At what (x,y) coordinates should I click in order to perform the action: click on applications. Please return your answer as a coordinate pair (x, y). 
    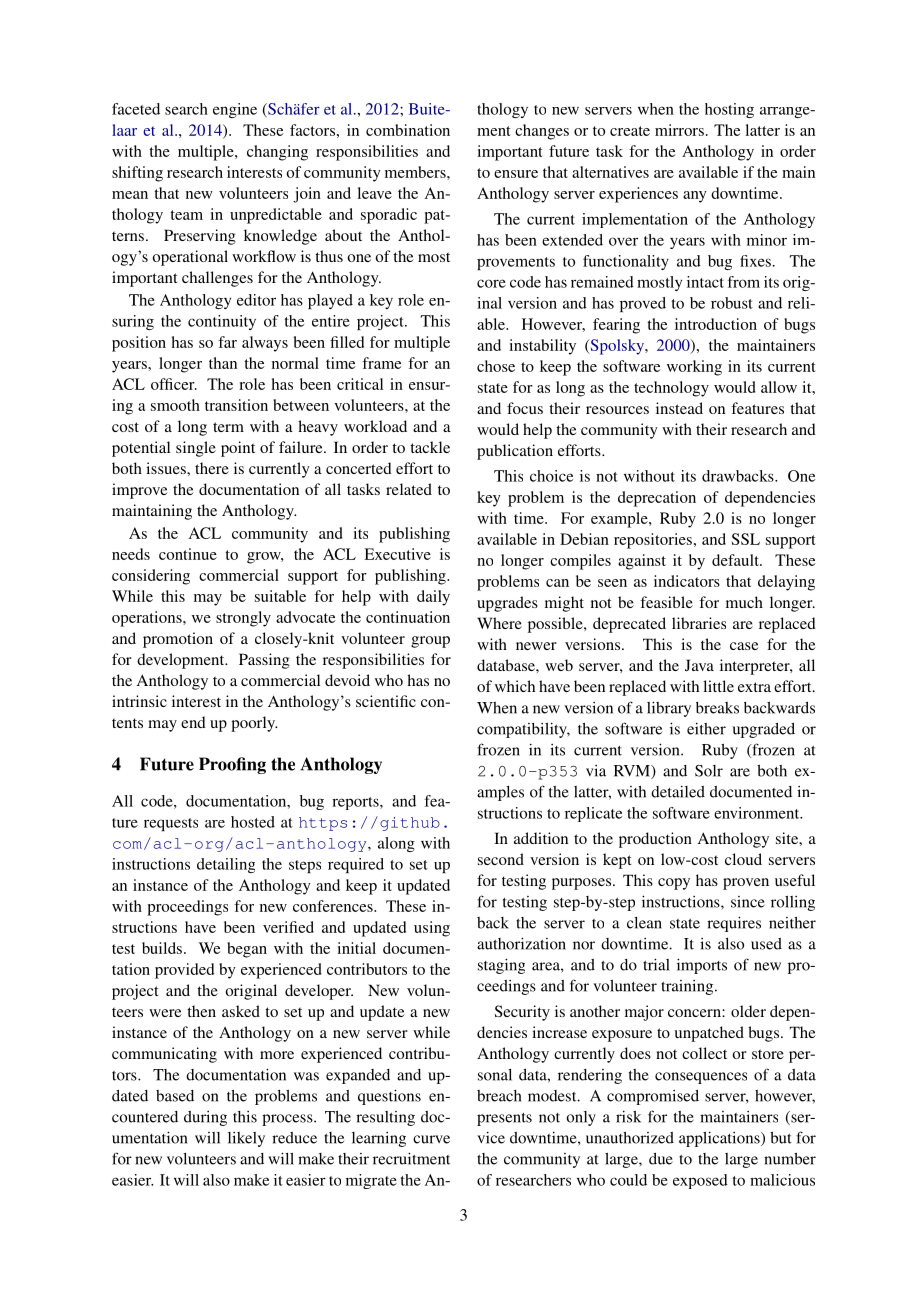
    Looking at the image, I should click on (720, 1139).
